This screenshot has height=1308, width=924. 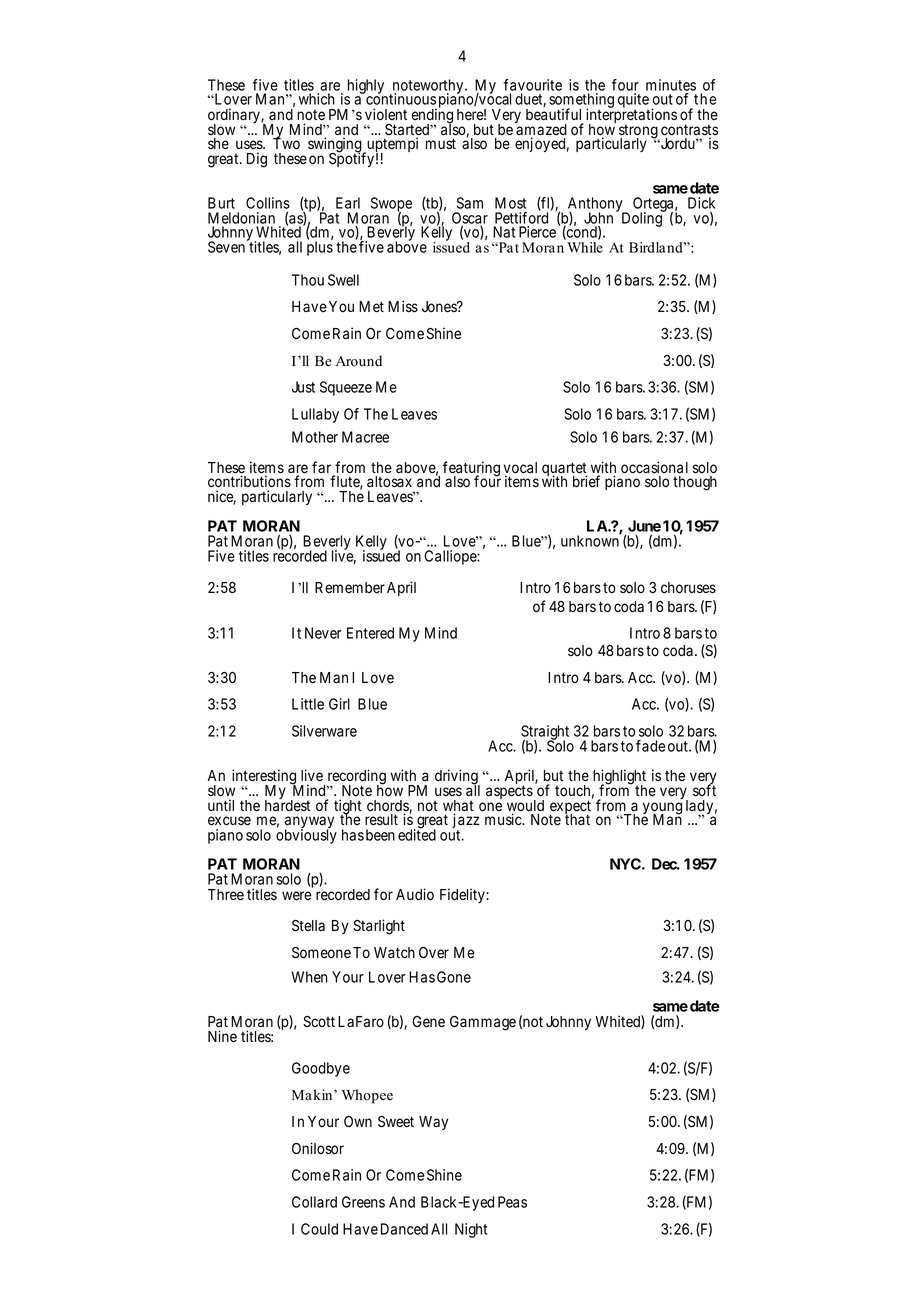 I want to click on When, so click(x=309, y=977).
